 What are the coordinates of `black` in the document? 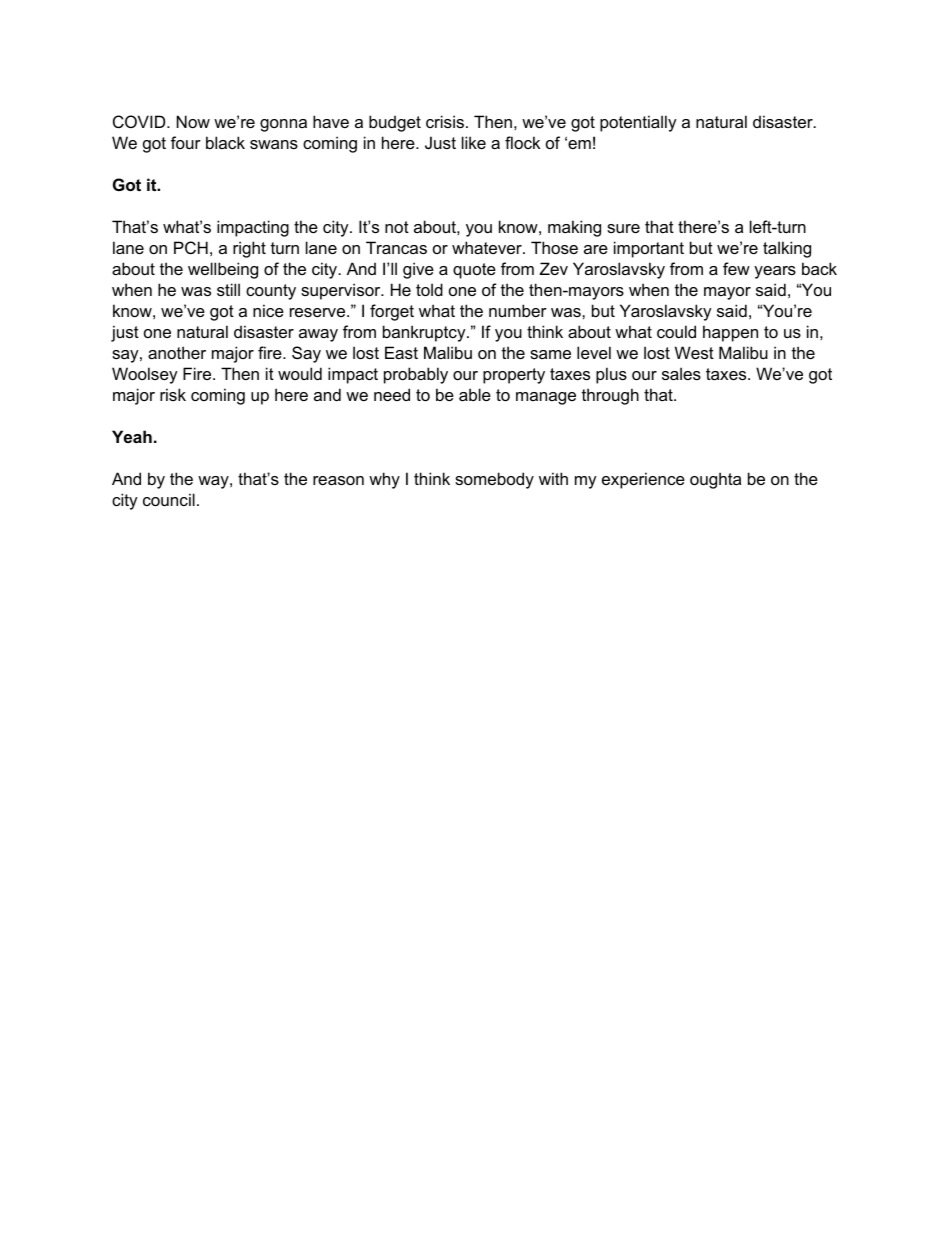 It's located at (225, 142).
